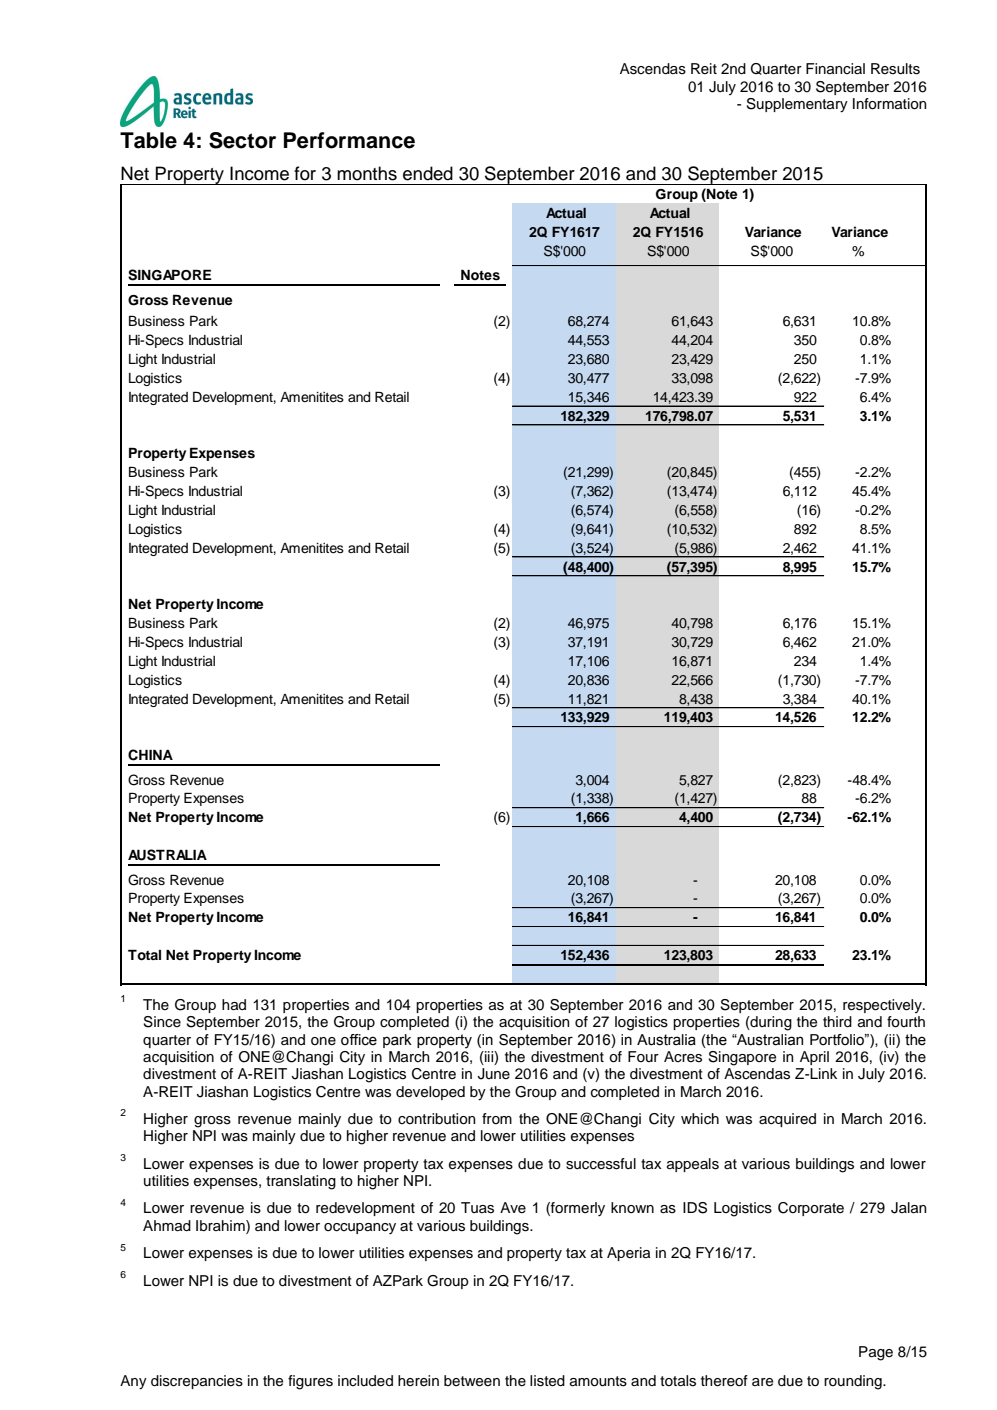  What do you see at coordinates (197, 1382) in the document?
I see `discrepancies` at bounding box center [197, 1382].
